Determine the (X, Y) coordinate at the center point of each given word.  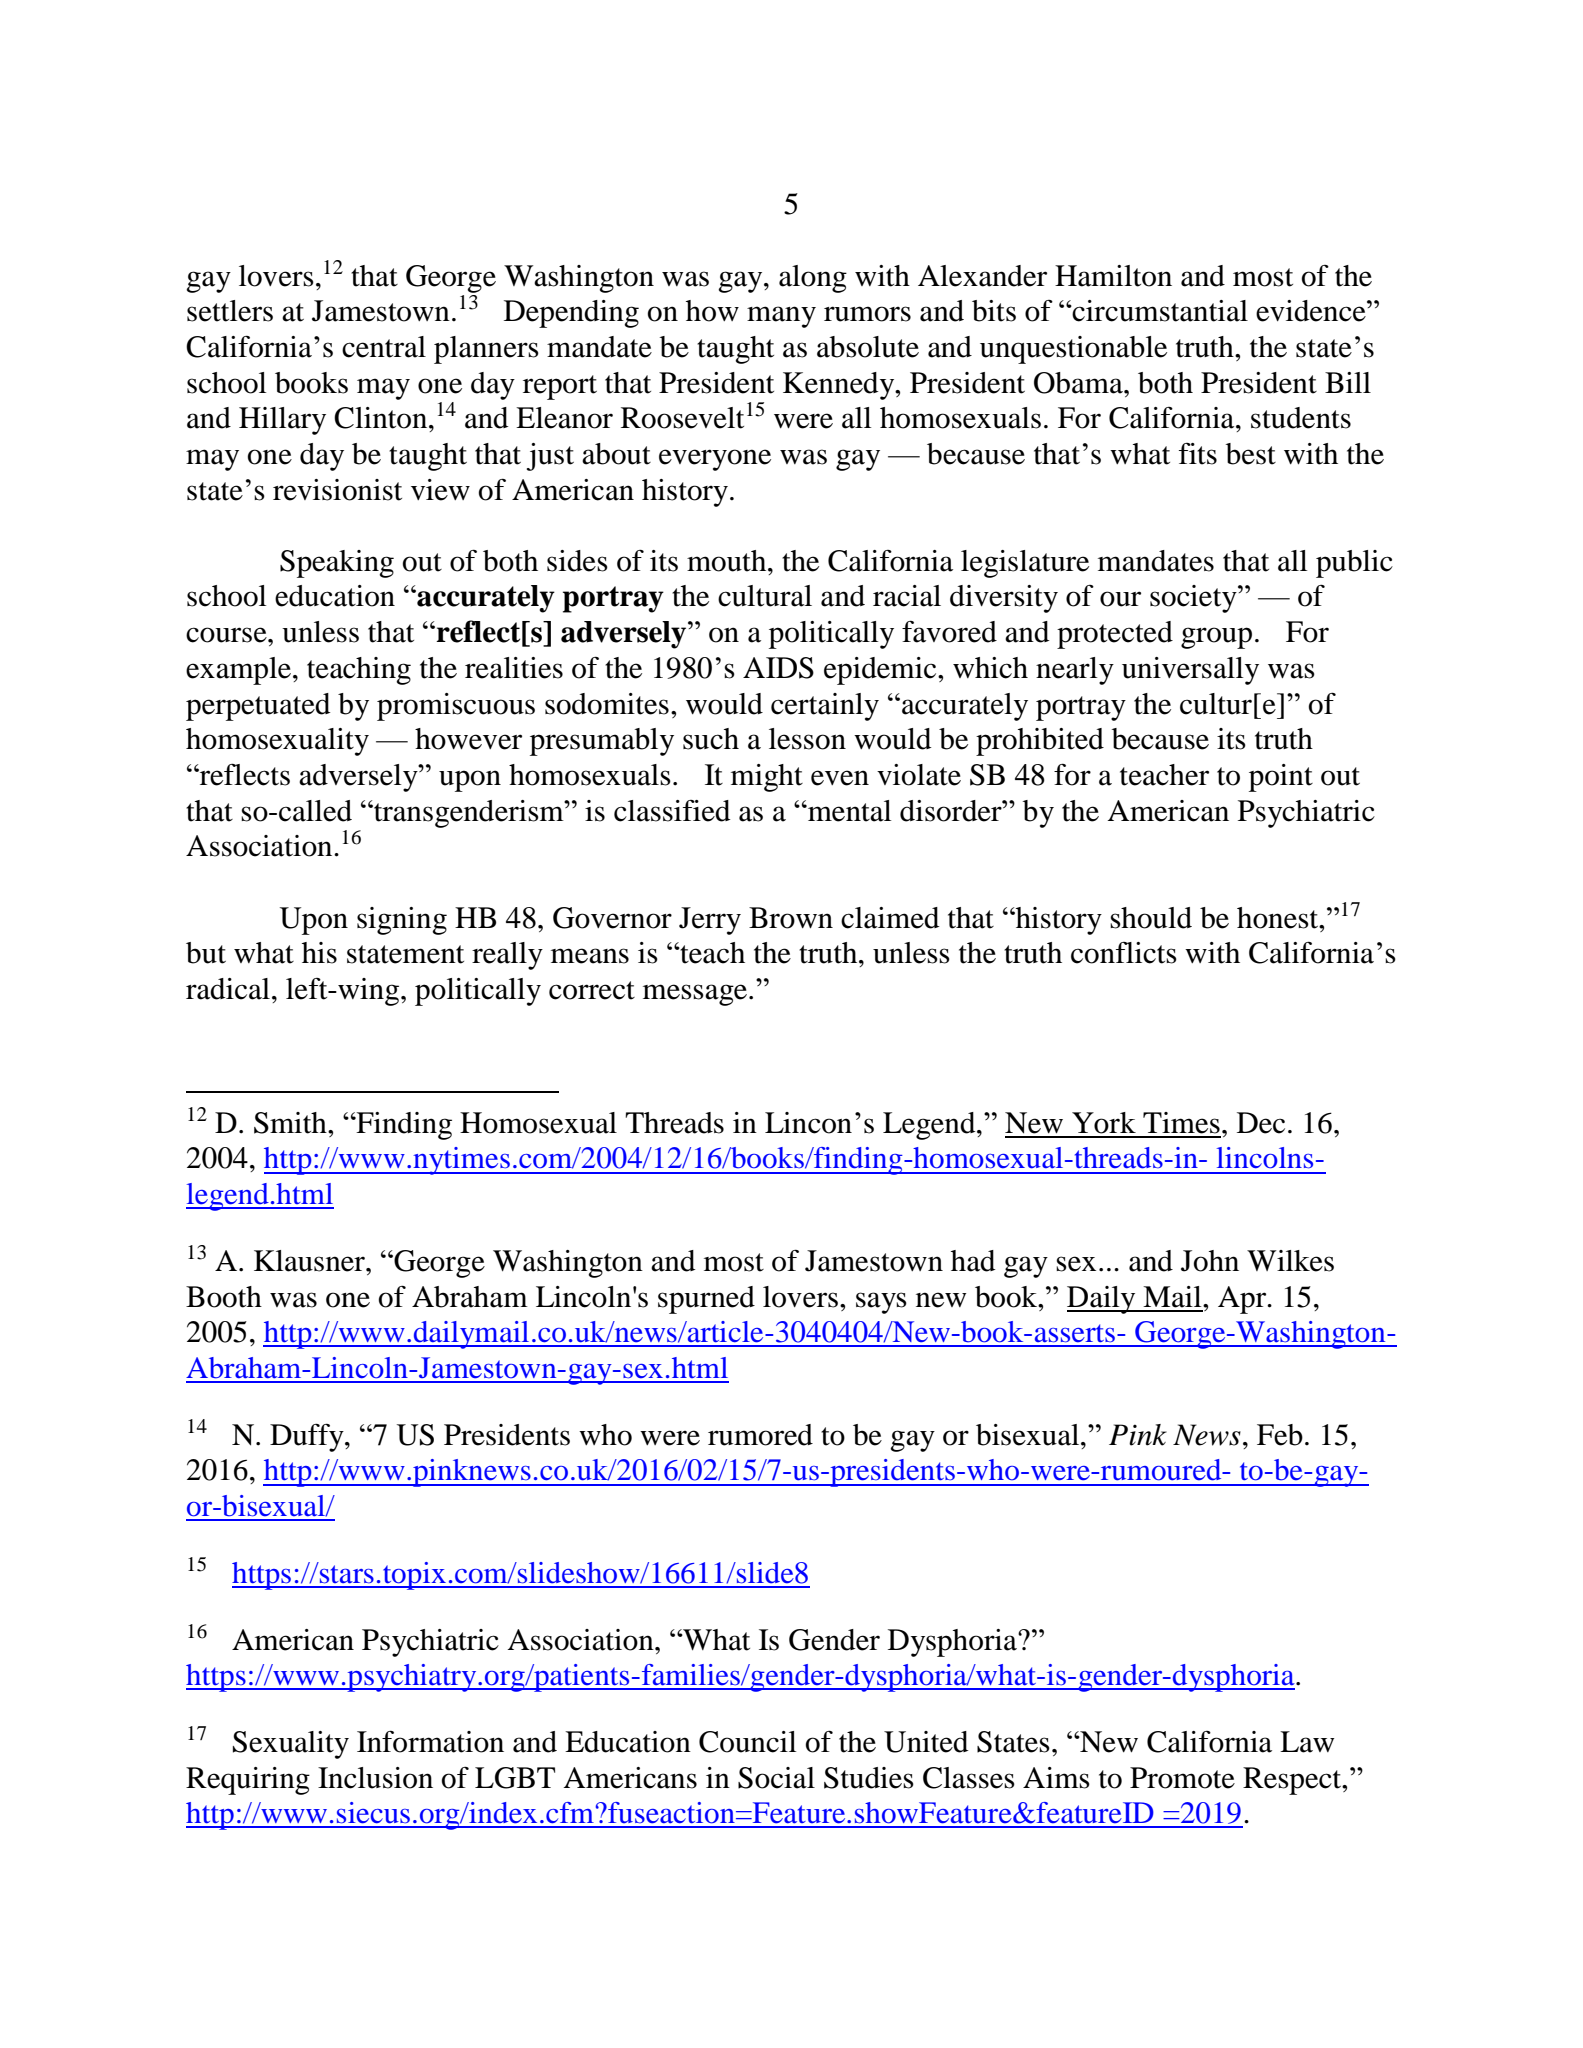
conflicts (1124, 953)
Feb (1280, 1435)
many (781, 317)
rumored (760, 1435)
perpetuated (258, 707)
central (384, 347)
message (696, 995)
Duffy (308, 1437)
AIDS (778, 668)
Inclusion (375, 1778)
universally (1190, 671)
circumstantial (1159, 311)
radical (228, 989)
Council (747, 1742)
